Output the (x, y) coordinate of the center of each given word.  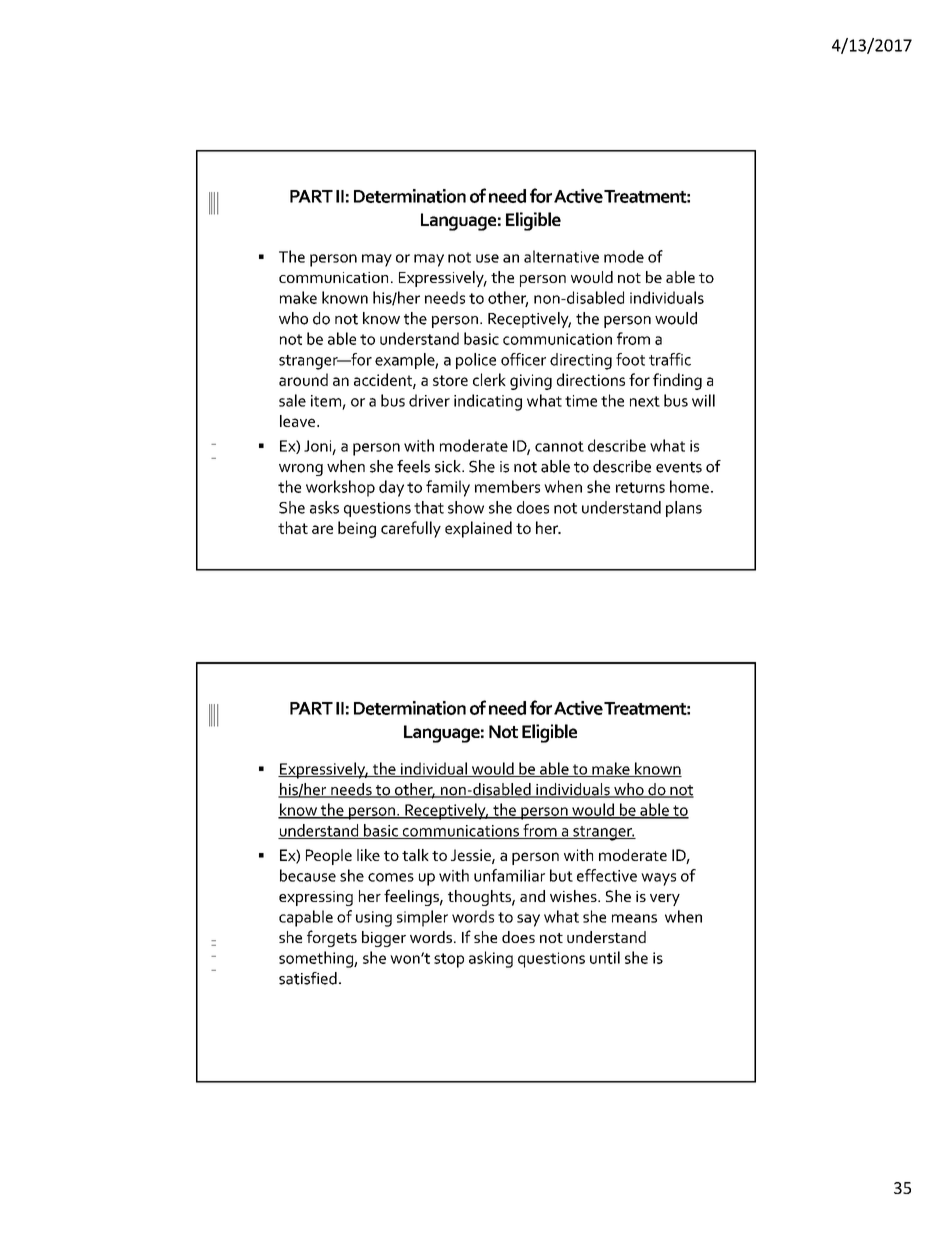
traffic (670, 359)
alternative (561, 256)
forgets (332, 938)
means (634, 918)
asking (491, 959)
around (303, 379)
